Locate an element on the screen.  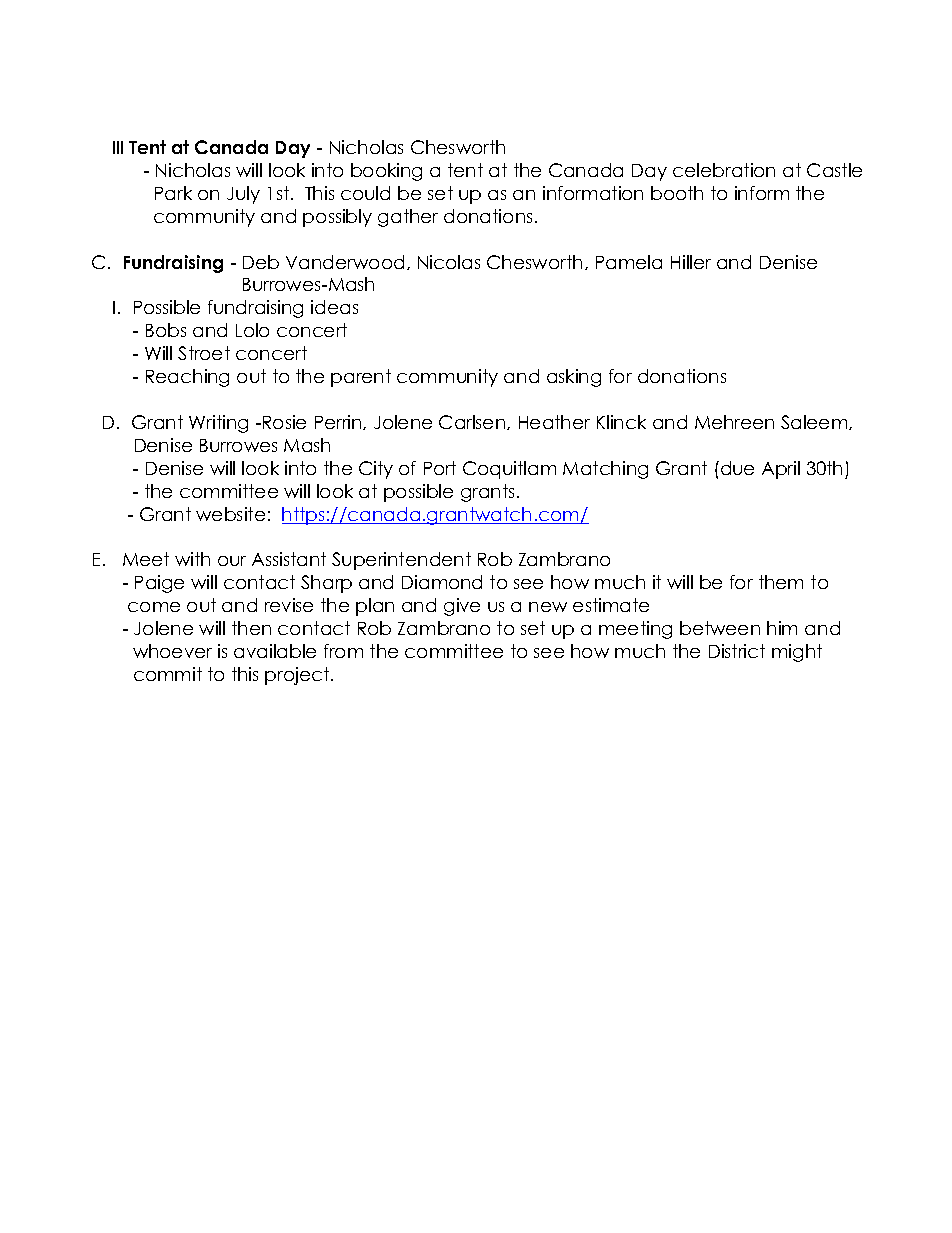
Nicolas is located at coordinates (449, 262).
